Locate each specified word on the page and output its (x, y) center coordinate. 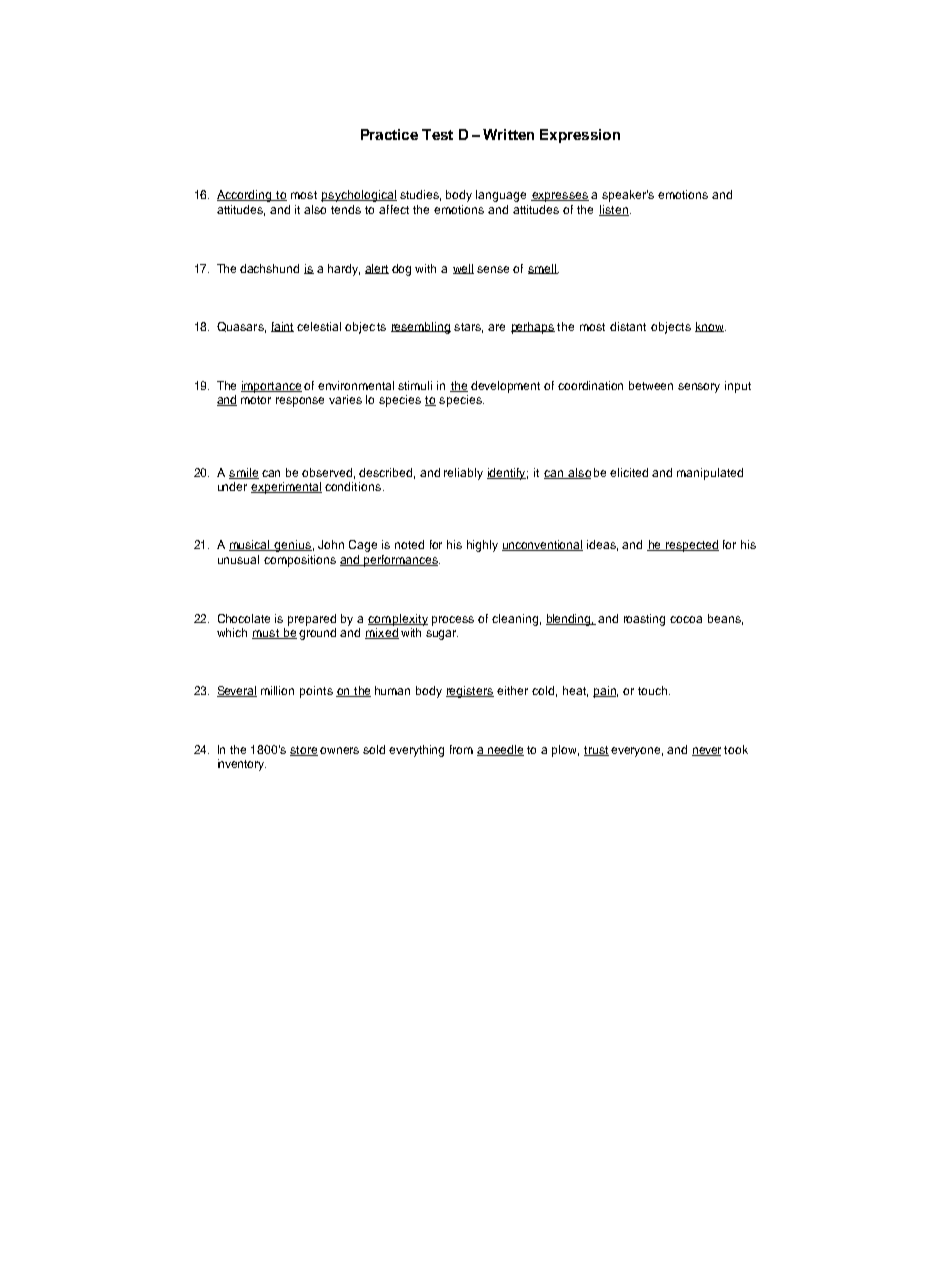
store (304, 751)
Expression (580, 136)
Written (508, 134)
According (246, 196)
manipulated (710, 474)
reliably (463, 474)
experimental (286, 488)
